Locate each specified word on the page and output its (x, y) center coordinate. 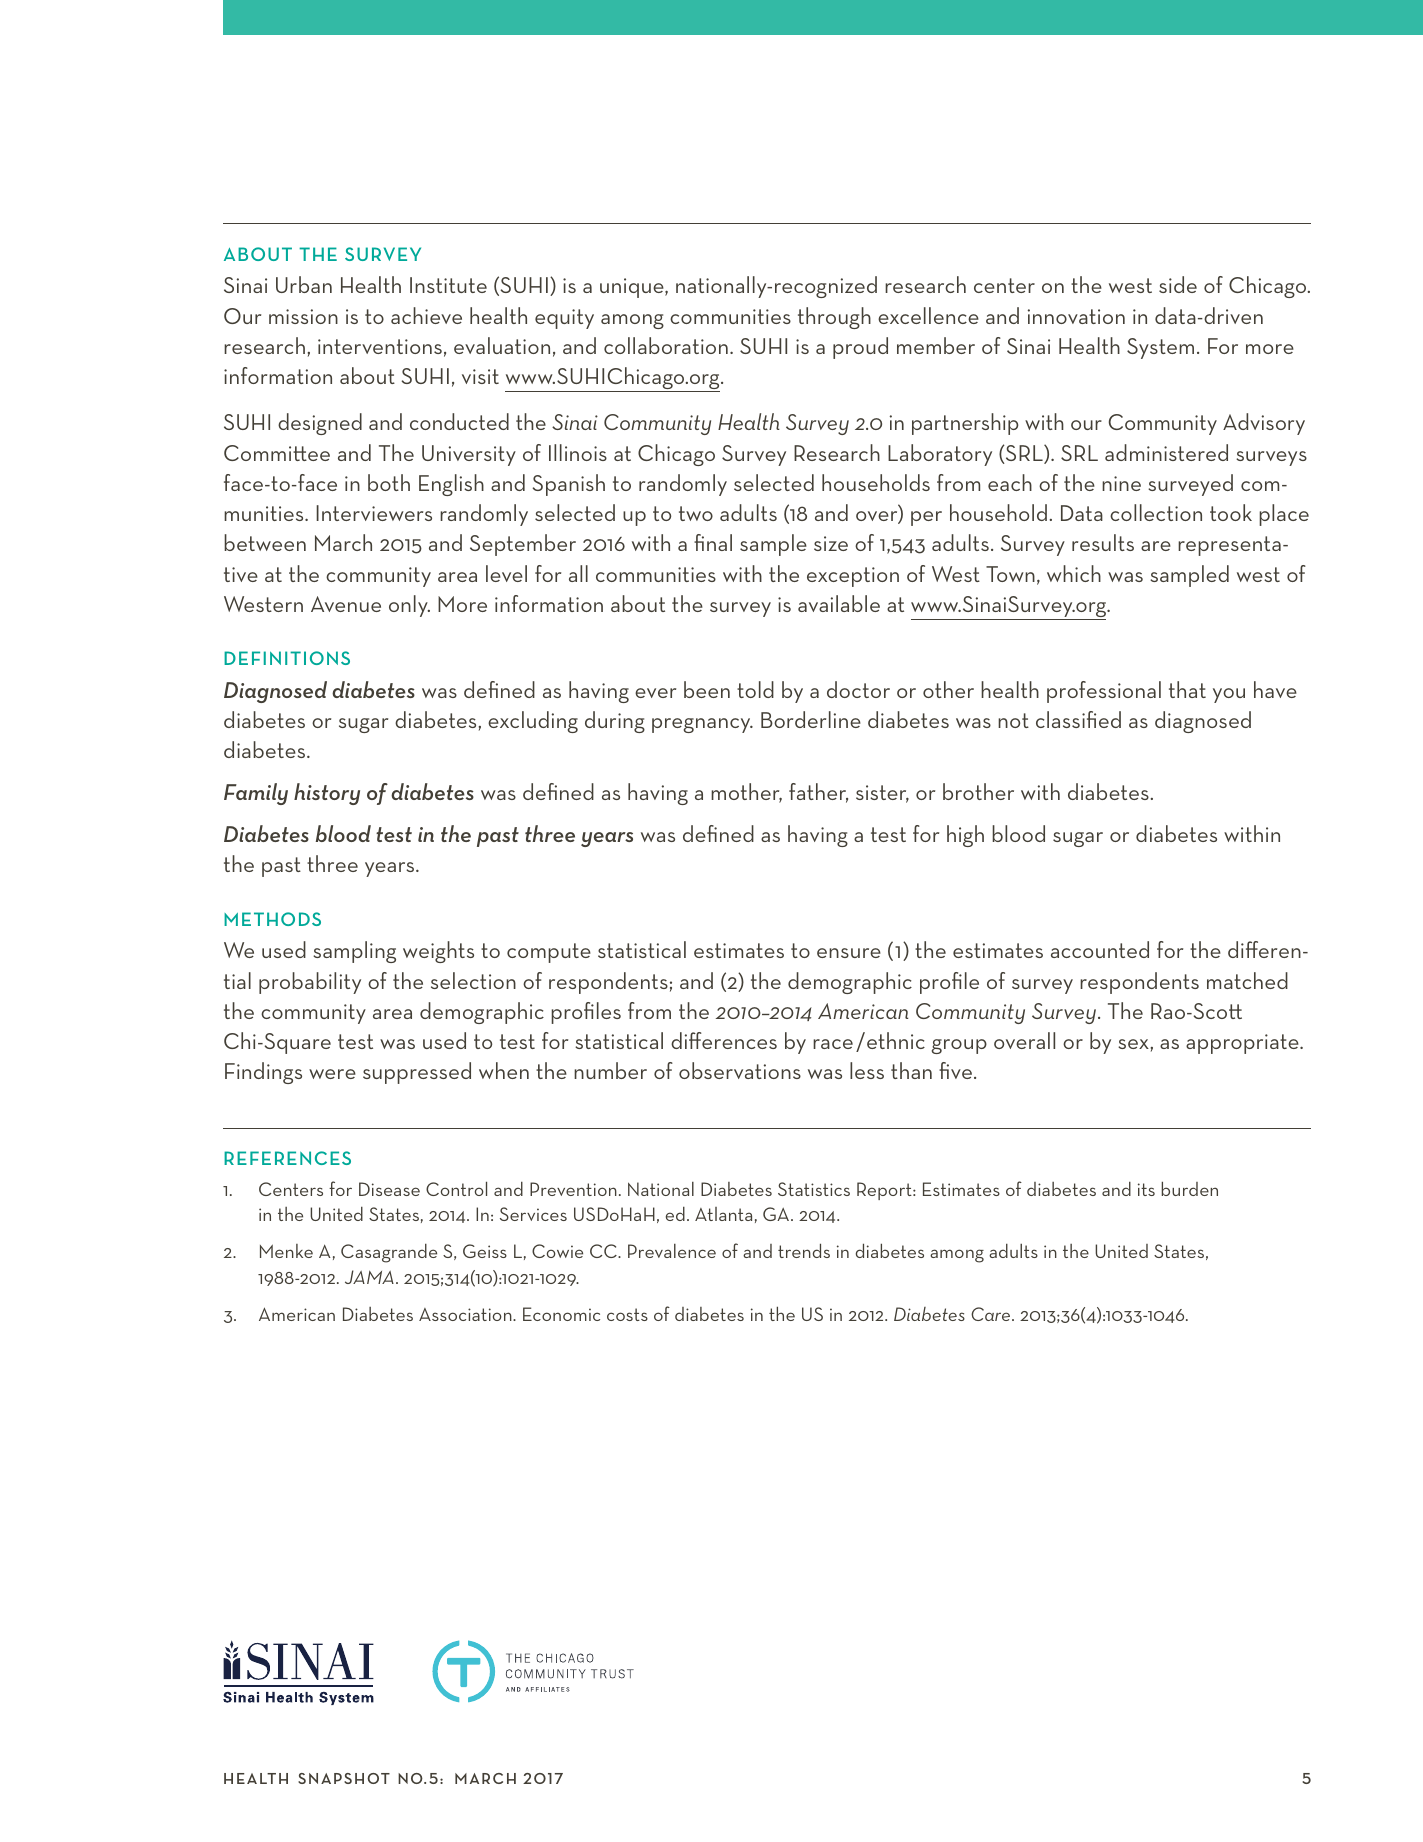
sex (1133, 1044)
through (834, 318)
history (327, 794)
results (1103, 542)
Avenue (346, 604)
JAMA (369, 1277)
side (1178, 284)
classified (1078, 719)
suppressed (417, 1073)
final (713, 542)
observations (740, 1070)
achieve (426, 315)
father (818, 793)
